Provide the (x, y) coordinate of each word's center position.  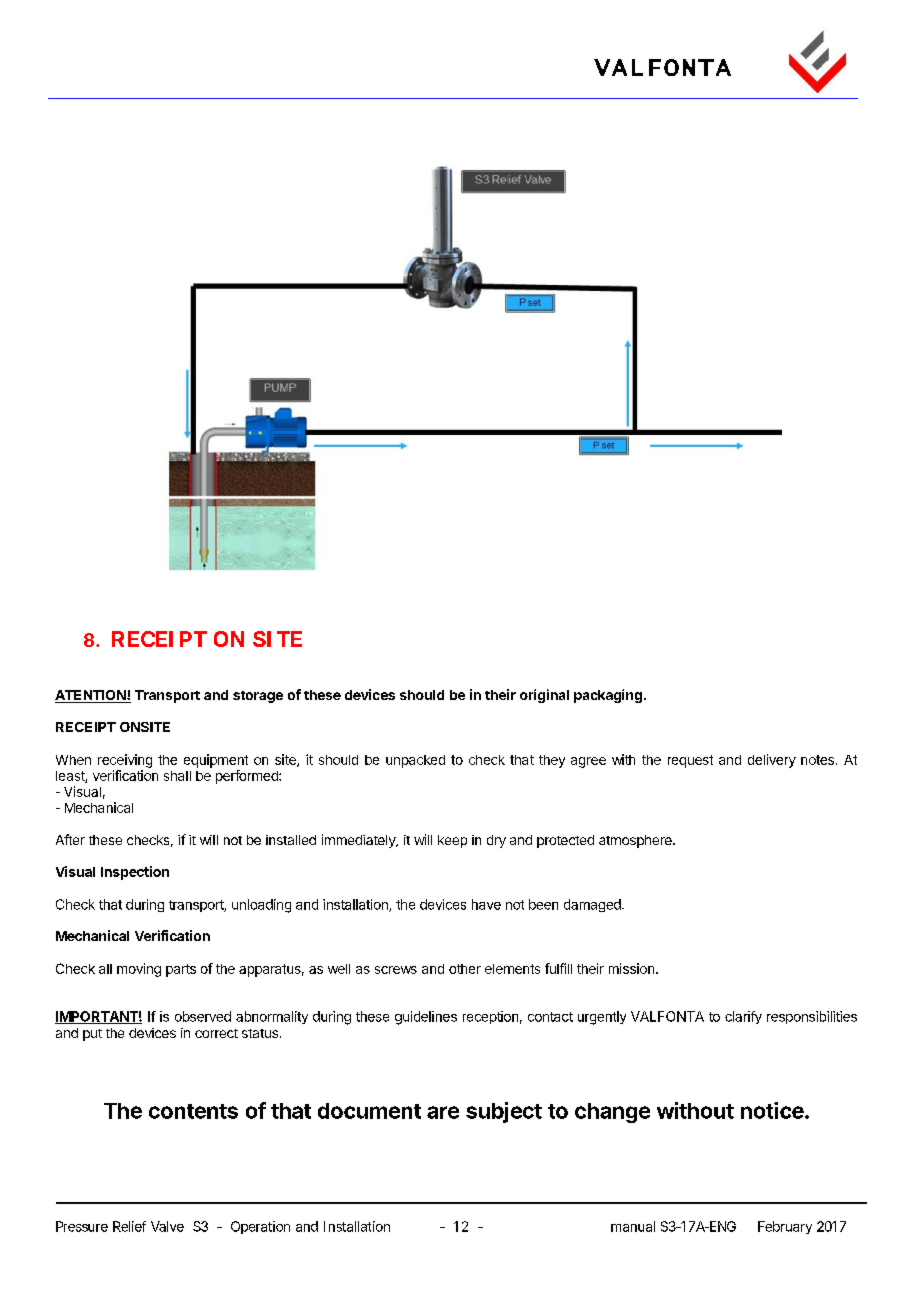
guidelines (426, 1018)
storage (258, 697)
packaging (608, 696)
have (486, 904)
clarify (743, 1017)
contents (193, 1111)
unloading (261, 906)
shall (177, 776)
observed (203, 1016)
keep (452, 841)
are (443, 1112)
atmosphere (636, 841)
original (544, 696)
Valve (167, 1226)
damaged (593, 905)
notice (772, 1110)
